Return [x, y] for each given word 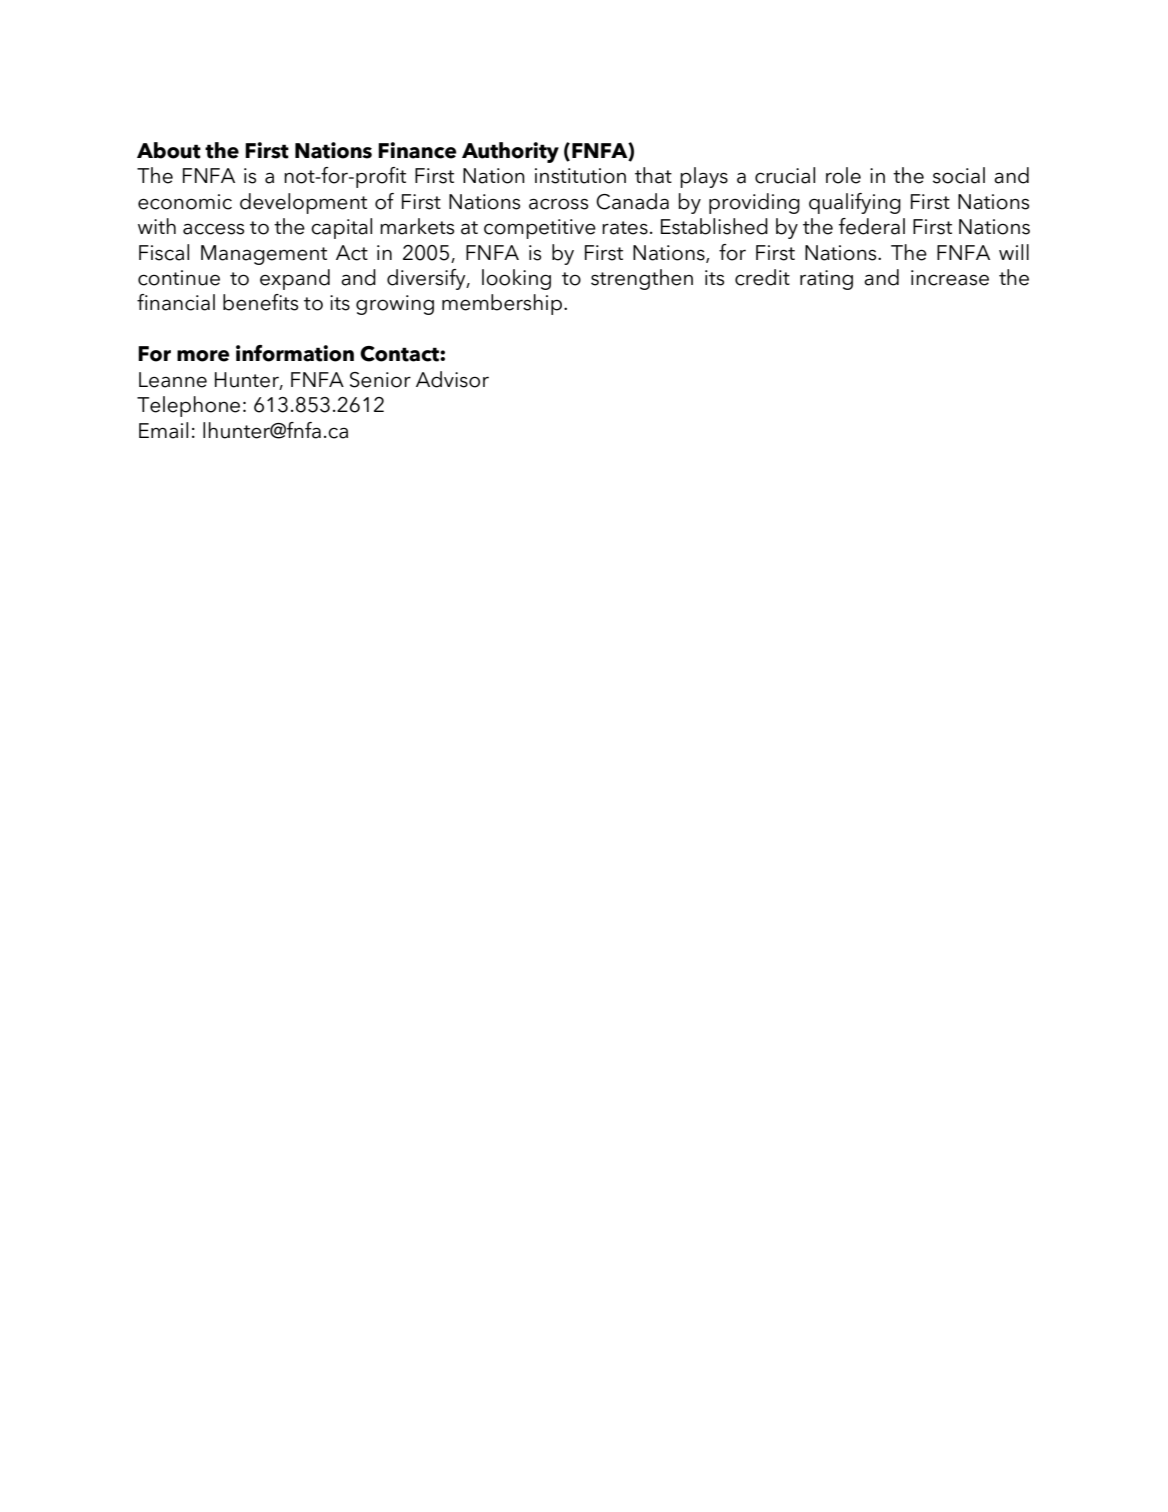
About [169, 150]
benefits [260, 302]
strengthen [642, 279]
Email [163, 430]
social [959, 175]
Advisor [452, 379]
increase [950, 278]
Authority [510, 152]
